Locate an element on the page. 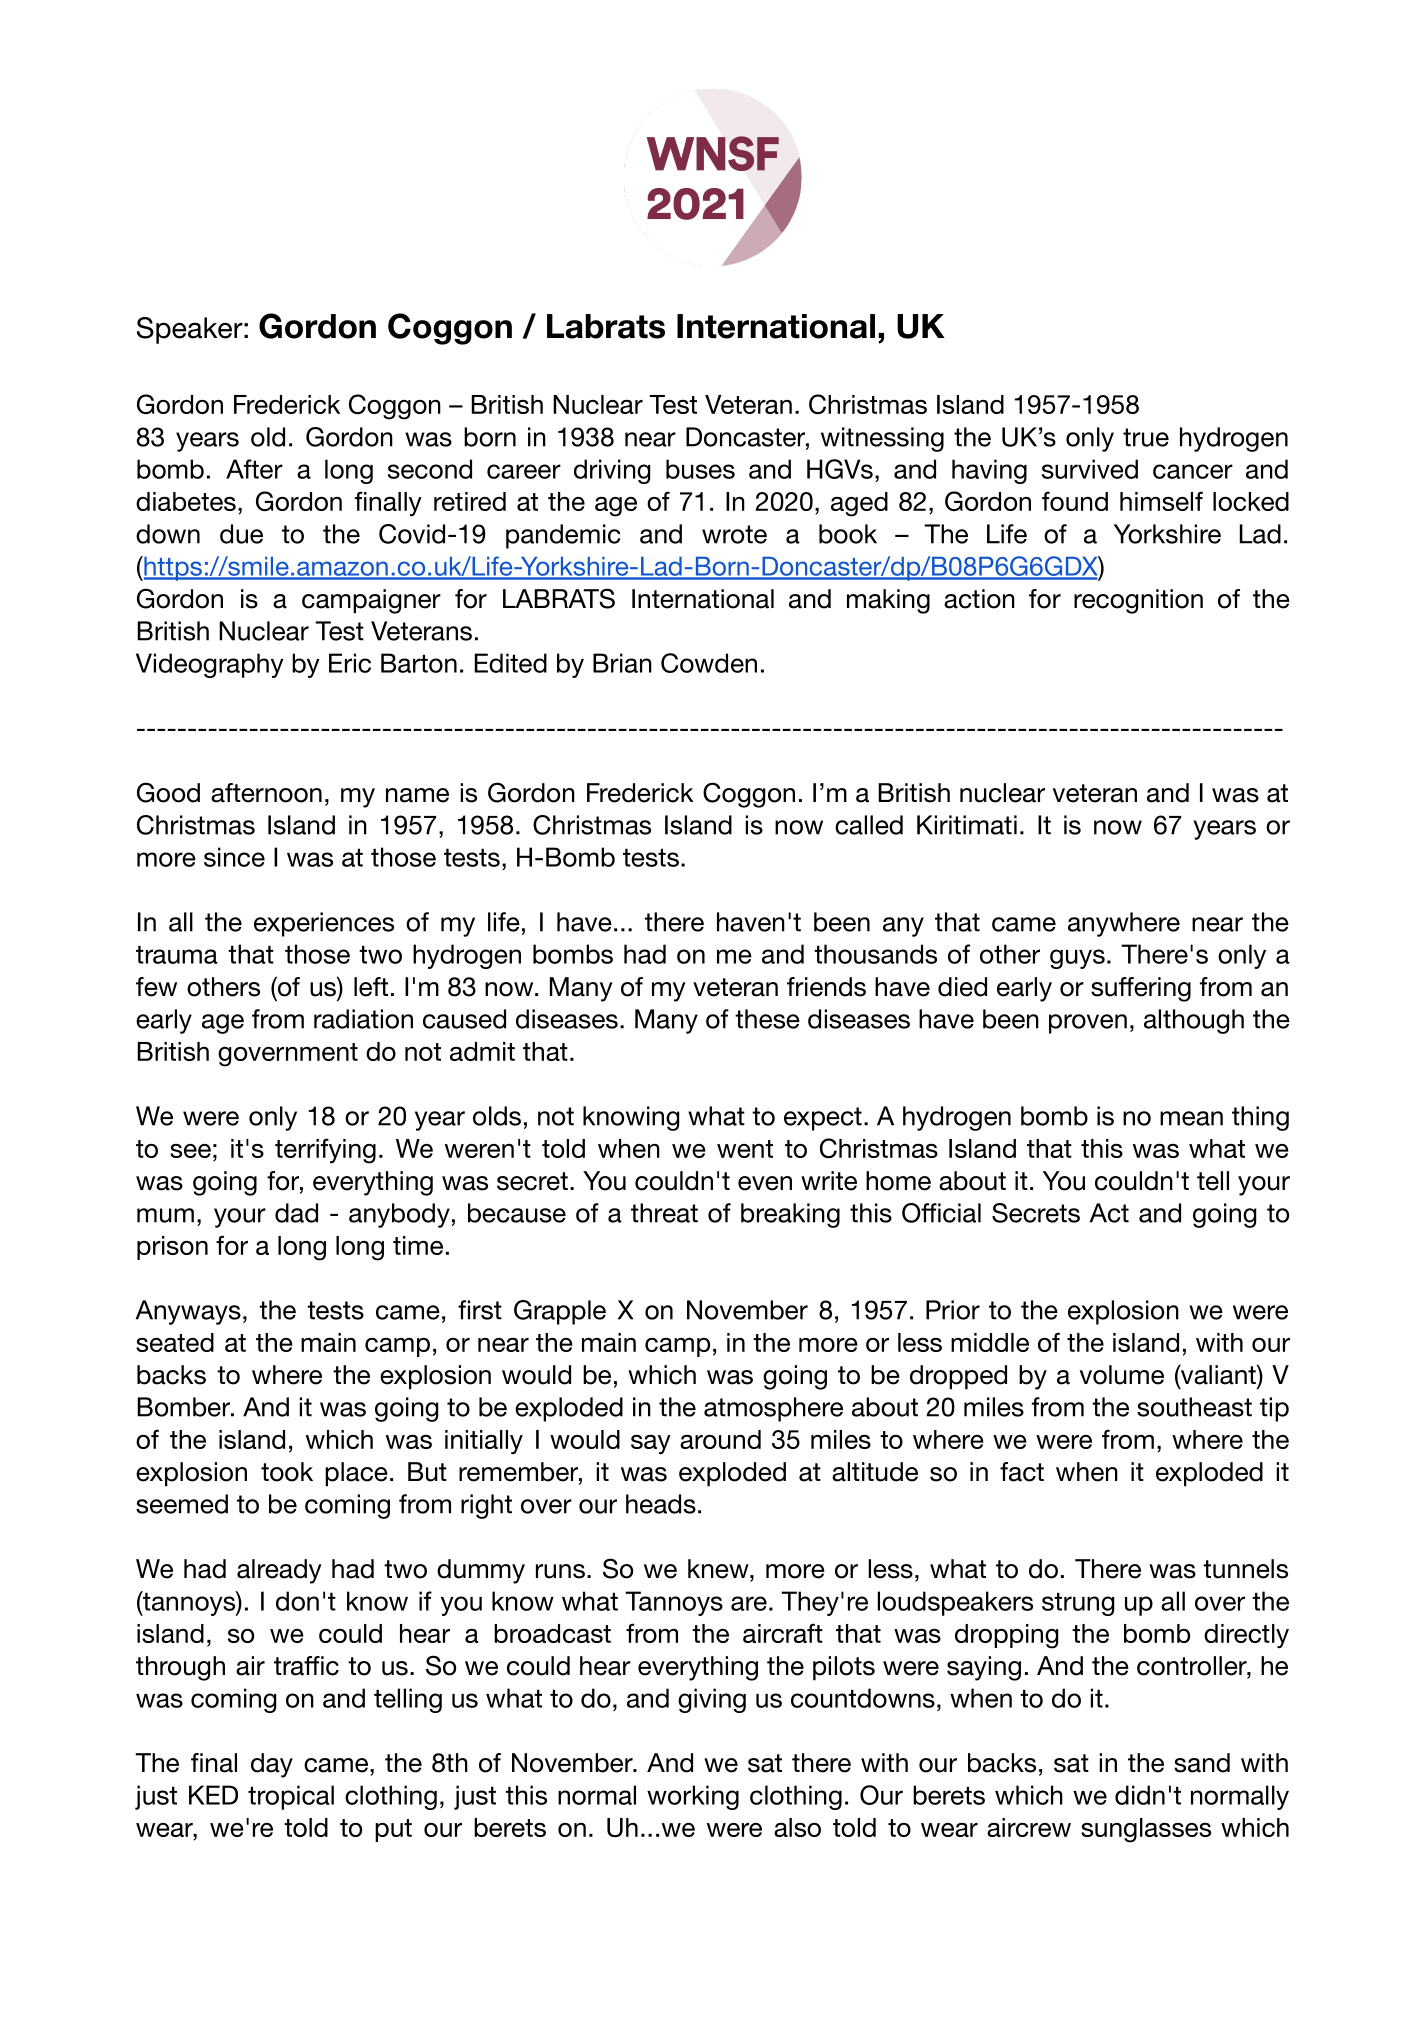  due is located at coordinates (241, 534).
